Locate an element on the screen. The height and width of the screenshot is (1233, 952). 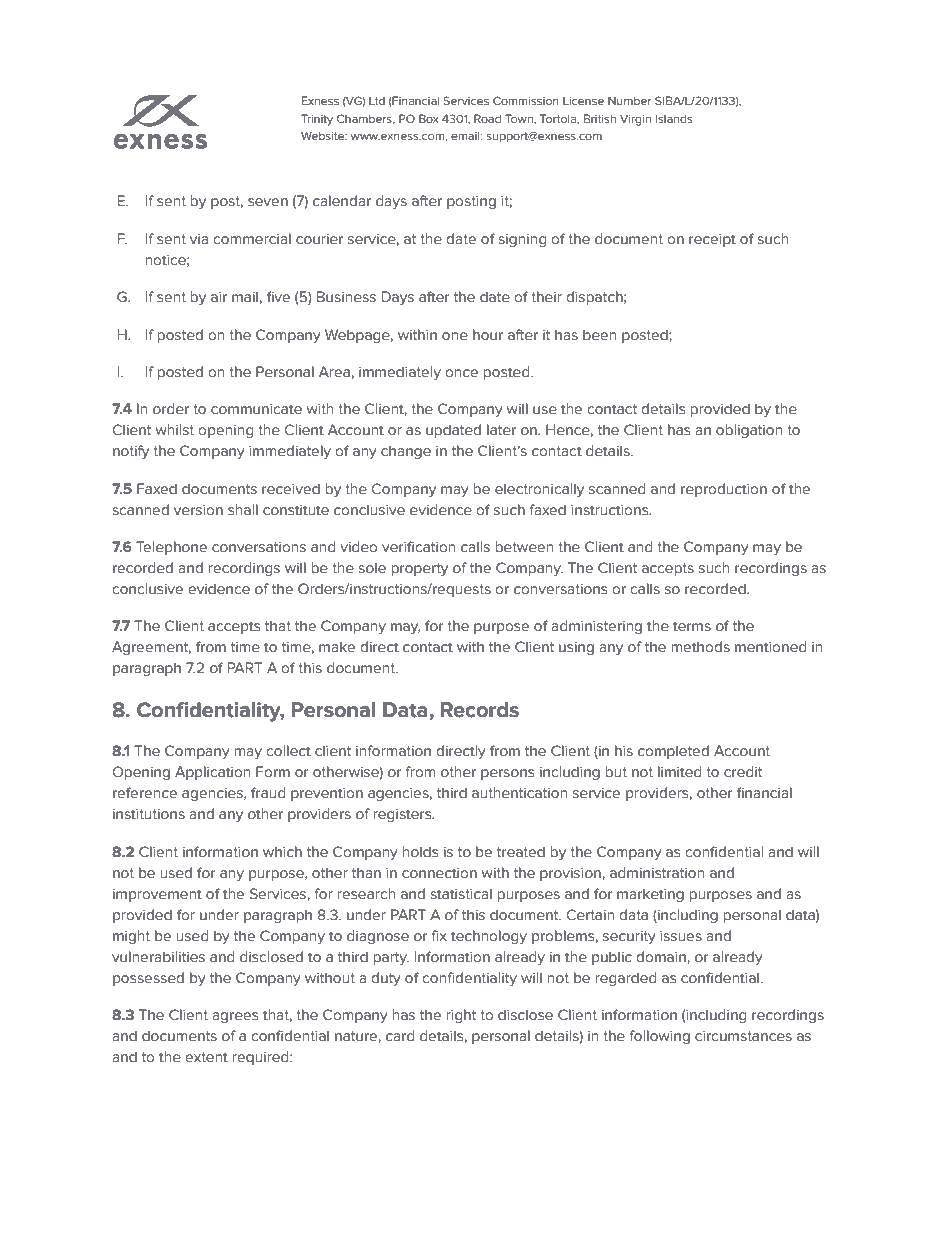
following is located at coordinates (659, 1037).
